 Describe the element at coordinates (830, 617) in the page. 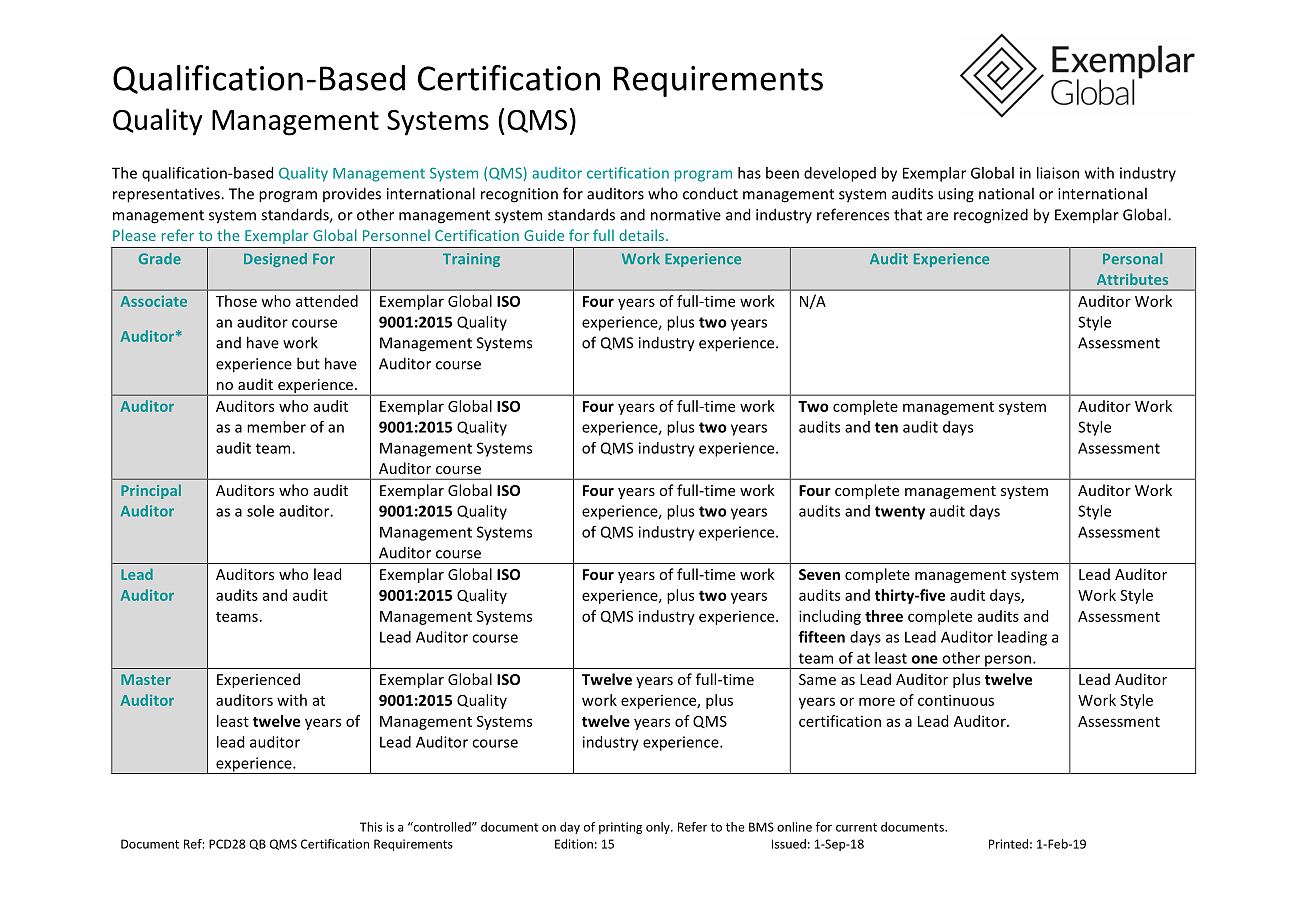

I see `including` at that location.
